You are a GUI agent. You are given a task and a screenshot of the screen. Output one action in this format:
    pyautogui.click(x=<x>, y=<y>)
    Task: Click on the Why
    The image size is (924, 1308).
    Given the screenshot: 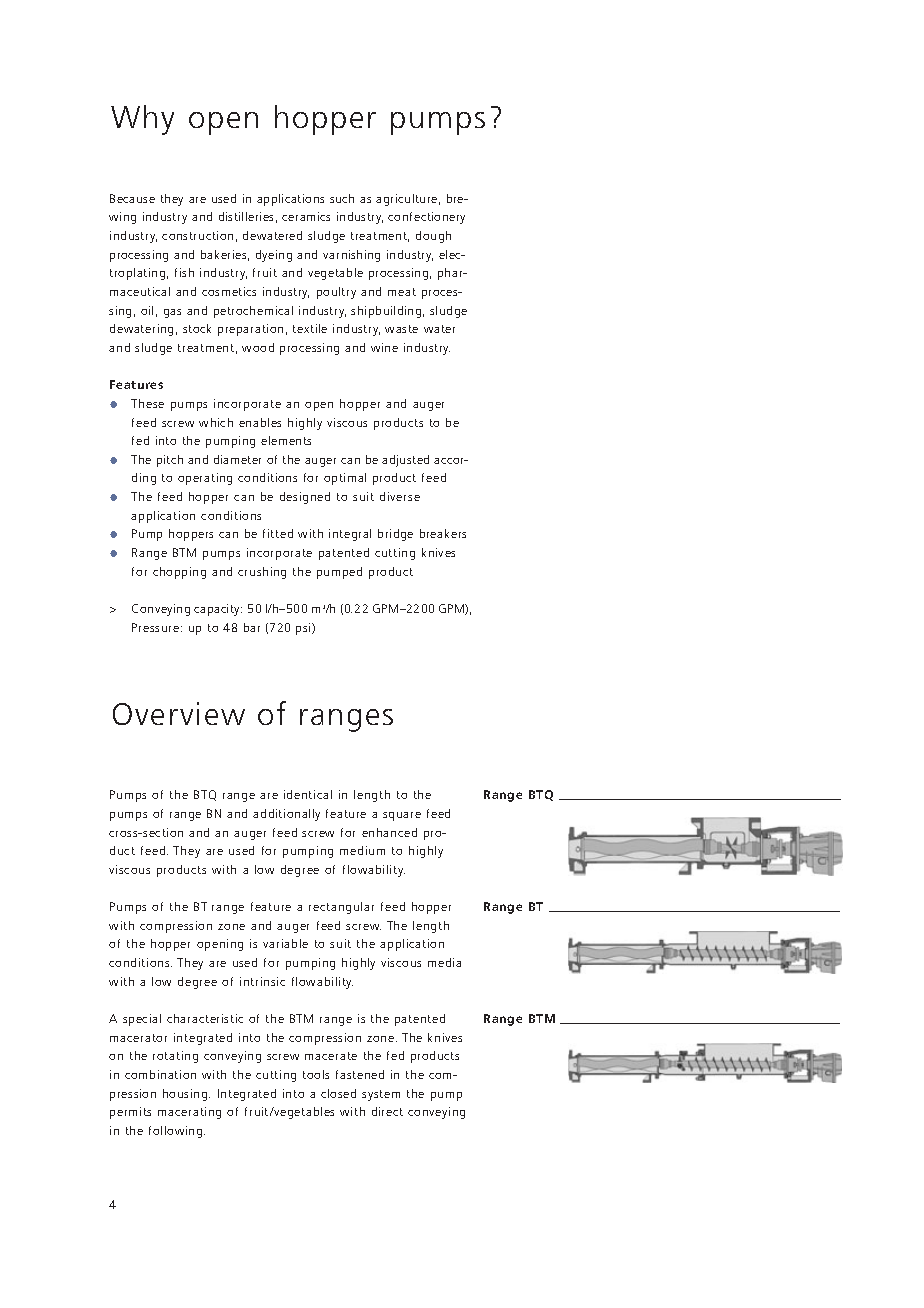 What is the action you would take?
    pyautogui.click(x=142, y=120)
